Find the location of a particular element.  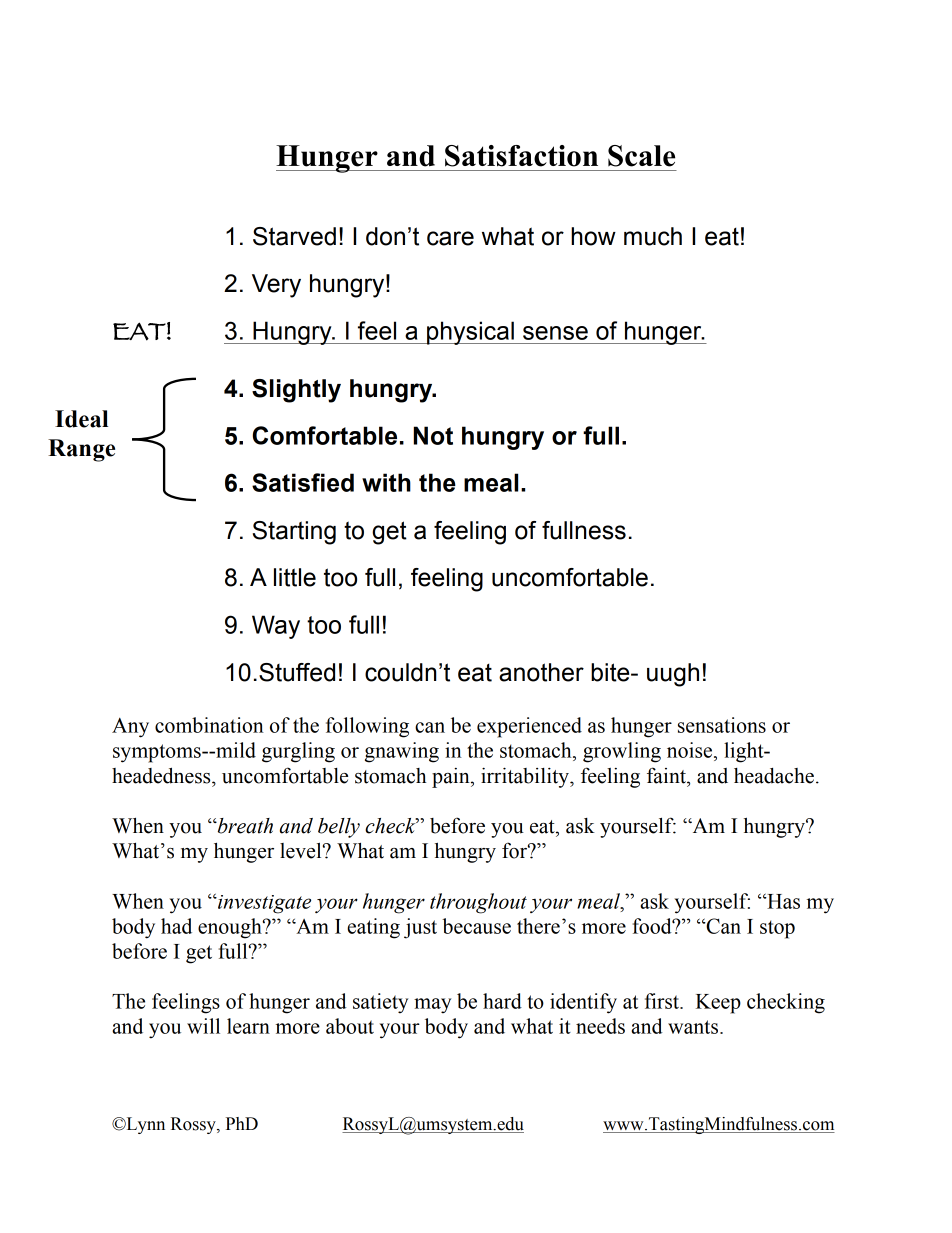

Way is located at coordinates (276, 627).
